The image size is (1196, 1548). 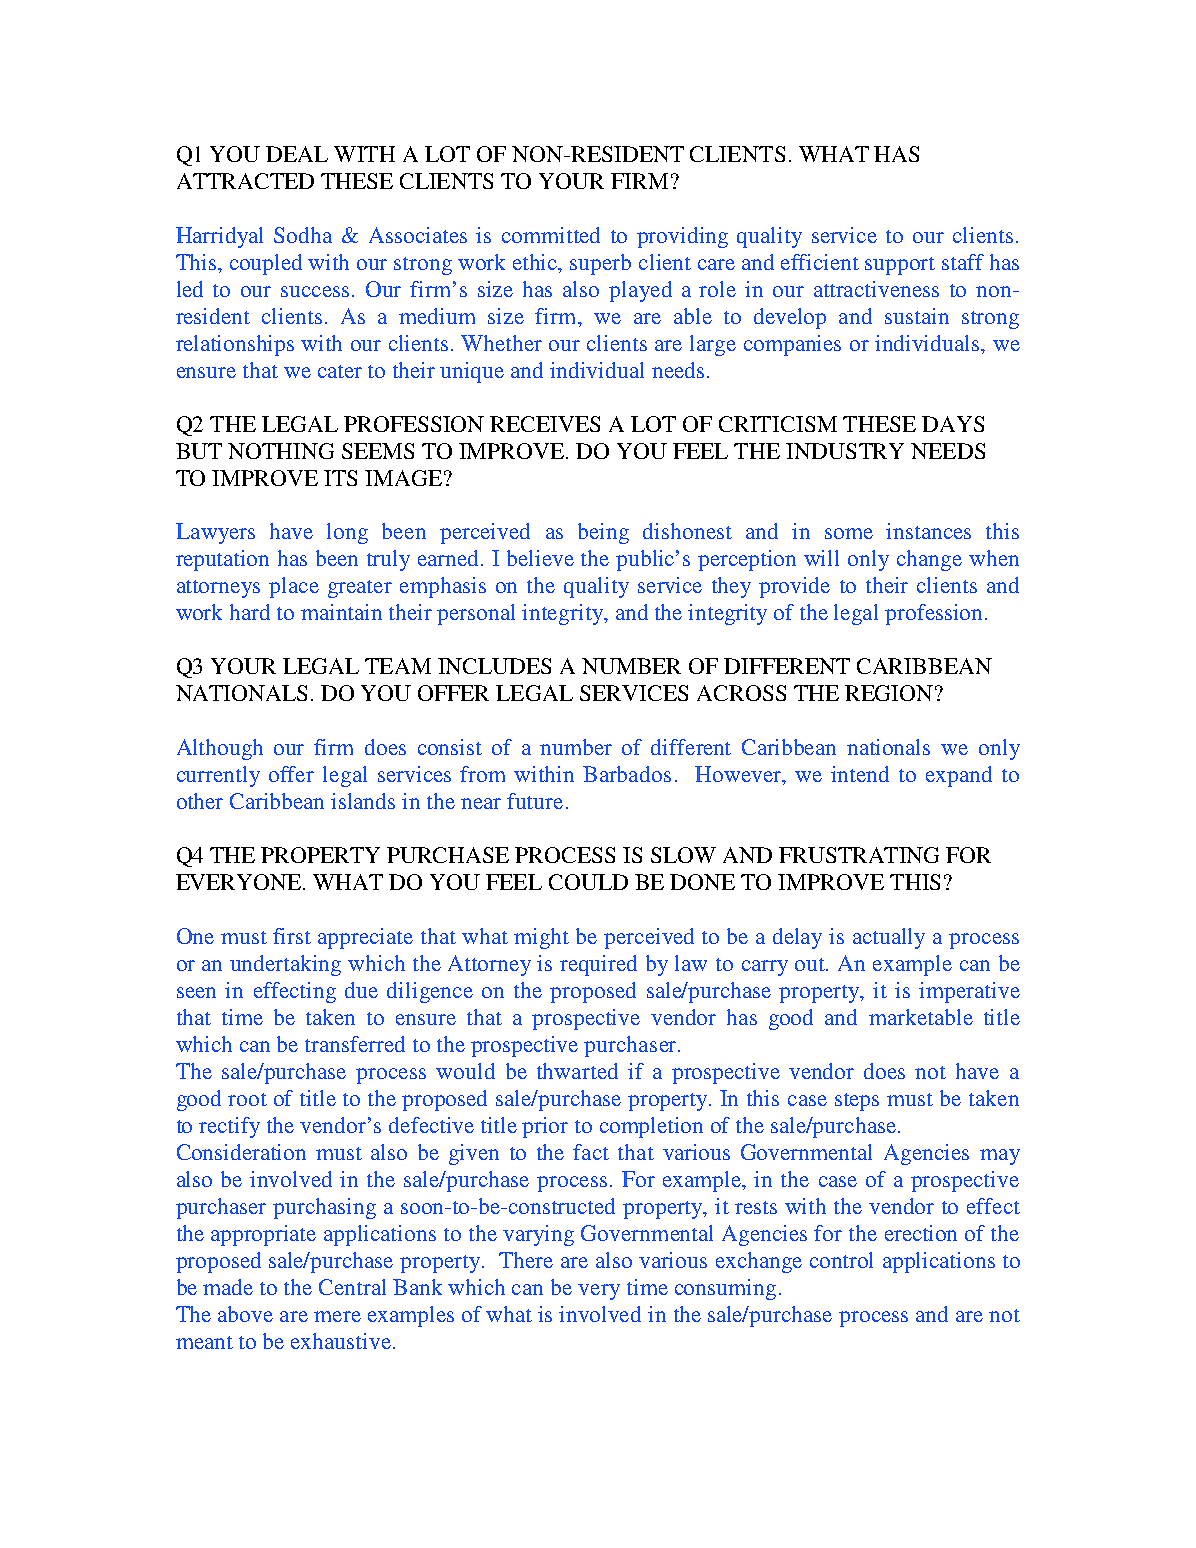 What do you see at coordinates (281, 451) in the screenshot?
I see `NOTHING` at bounding box center [281, 451].
